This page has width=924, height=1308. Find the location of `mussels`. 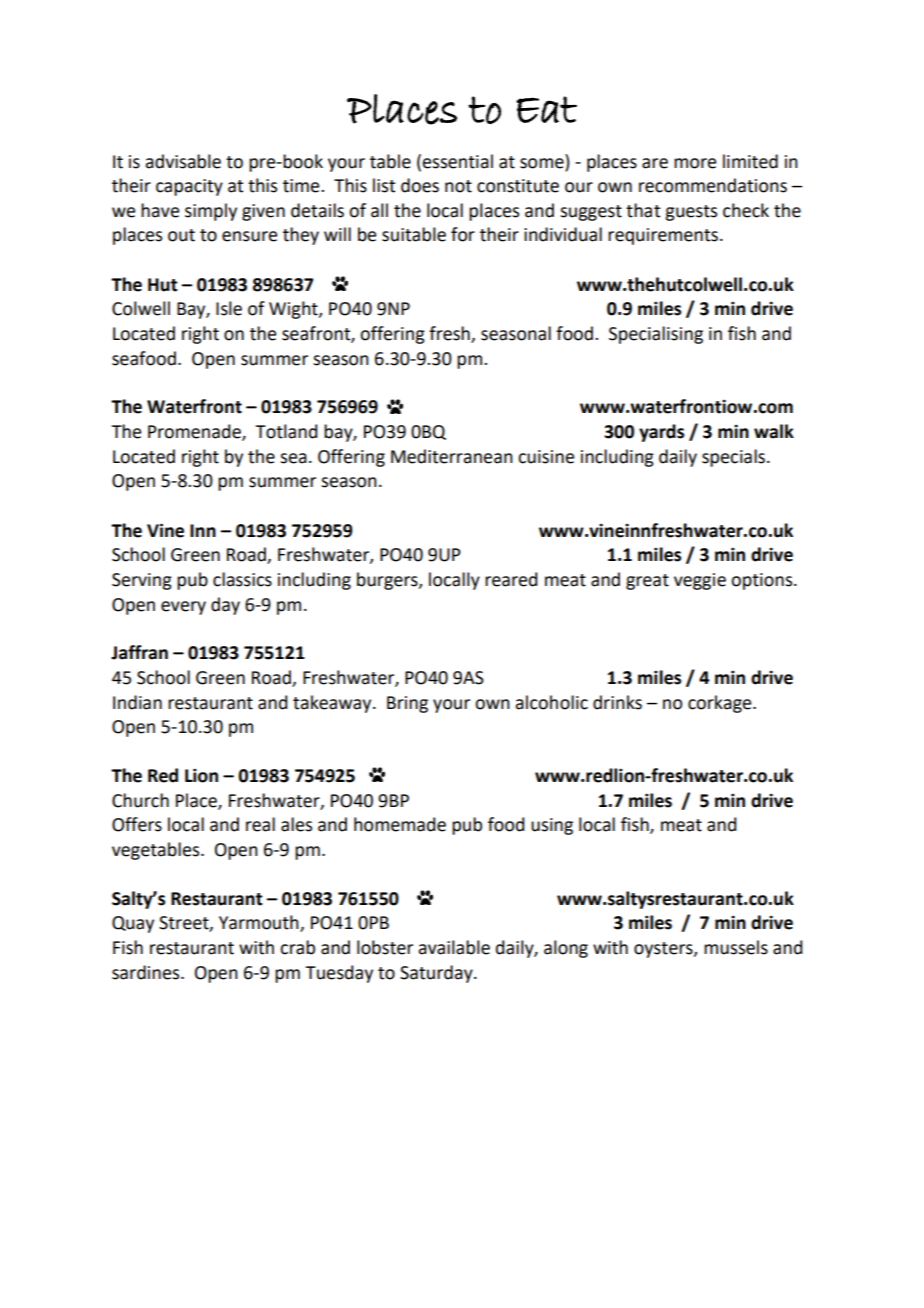

mussels is located at coordinates (736, 947).
